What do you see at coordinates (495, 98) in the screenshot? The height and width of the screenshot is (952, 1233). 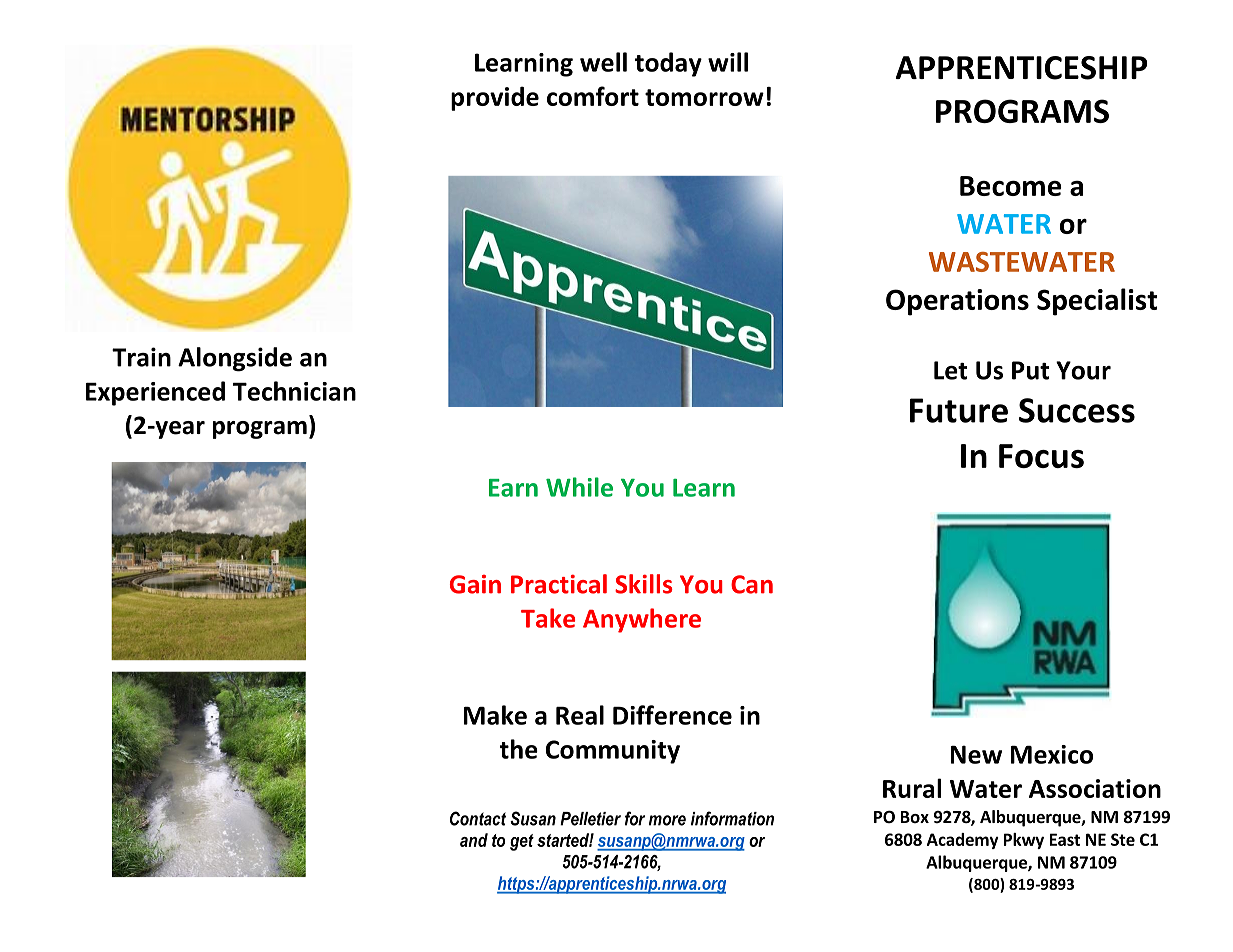 I see `provide` at bounding box center [495, 98].
